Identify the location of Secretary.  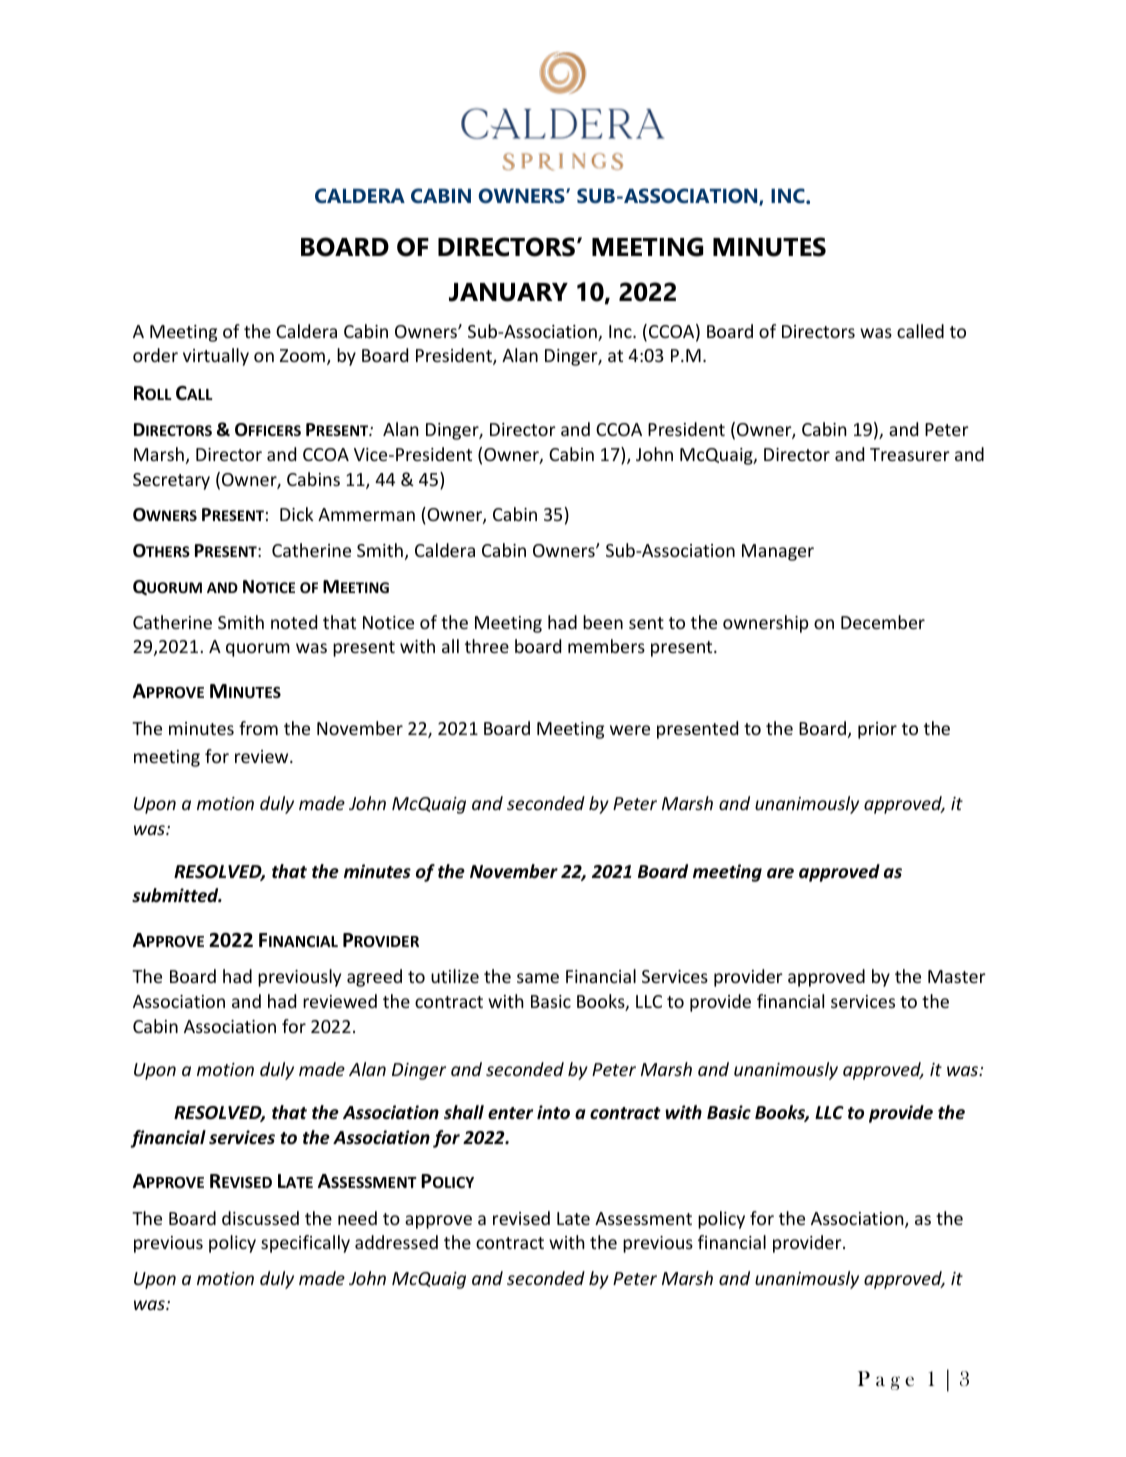
(171, 481).
